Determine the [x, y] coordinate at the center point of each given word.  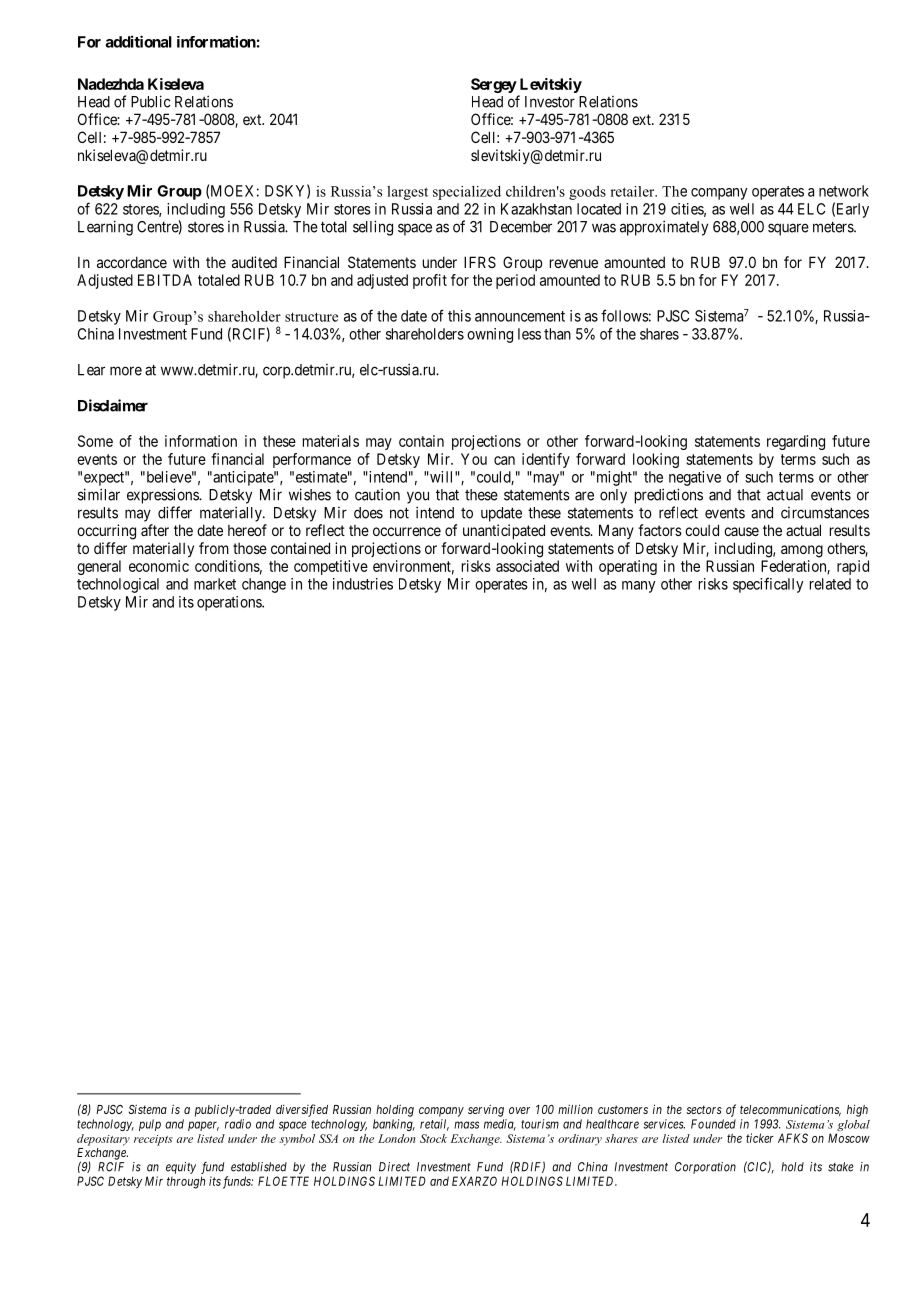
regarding [796, 442]
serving [486, 1110]
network [844, 191]
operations [230, 603]
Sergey [494, 85]
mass [466, 1125]
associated [527, 566]
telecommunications [790, 1110]
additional [139, 41]
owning [490, 335]
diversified [302, 1110]
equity [181, 1168]
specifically [768, 585]
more [126, 371]
